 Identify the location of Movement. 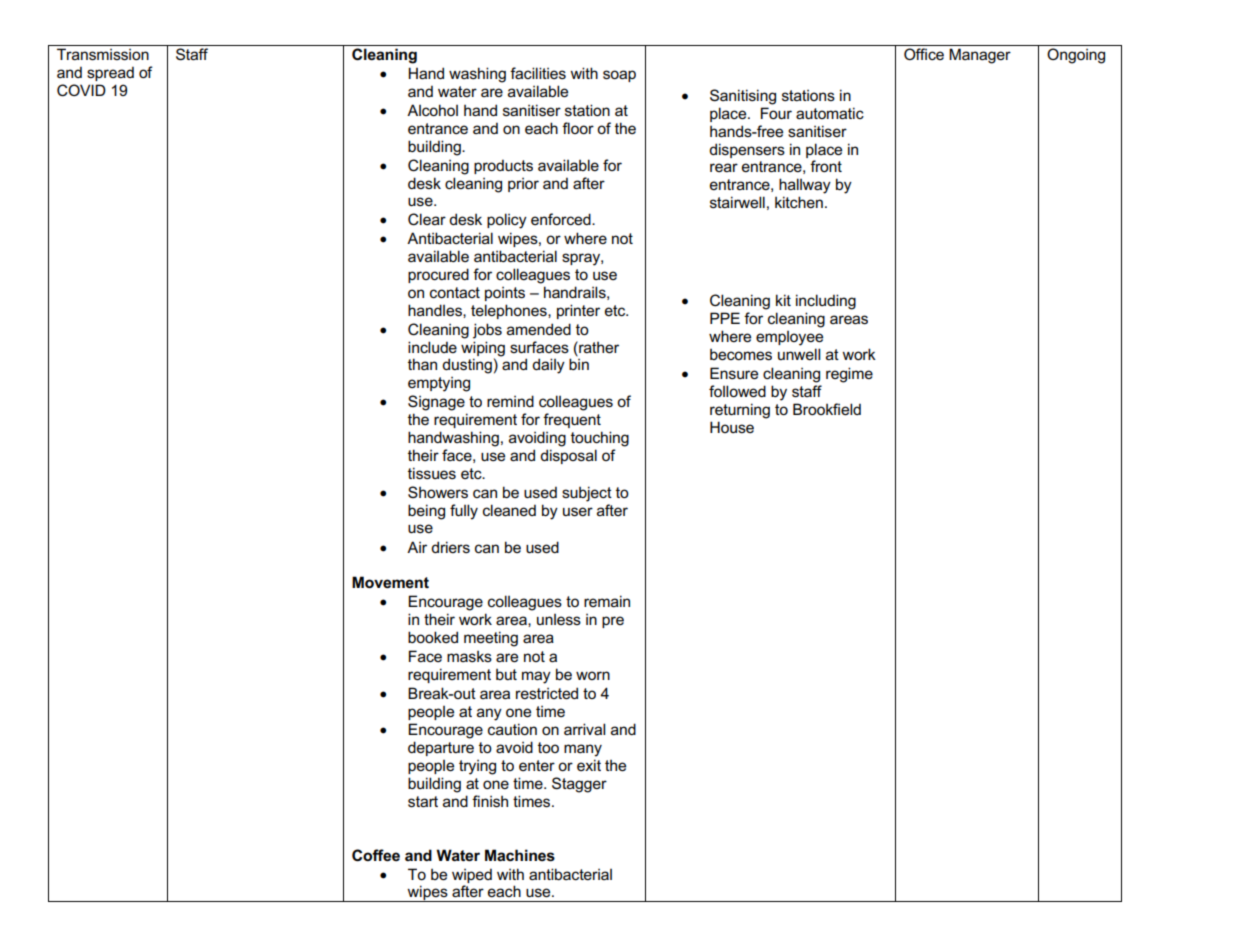
(390, 582).
